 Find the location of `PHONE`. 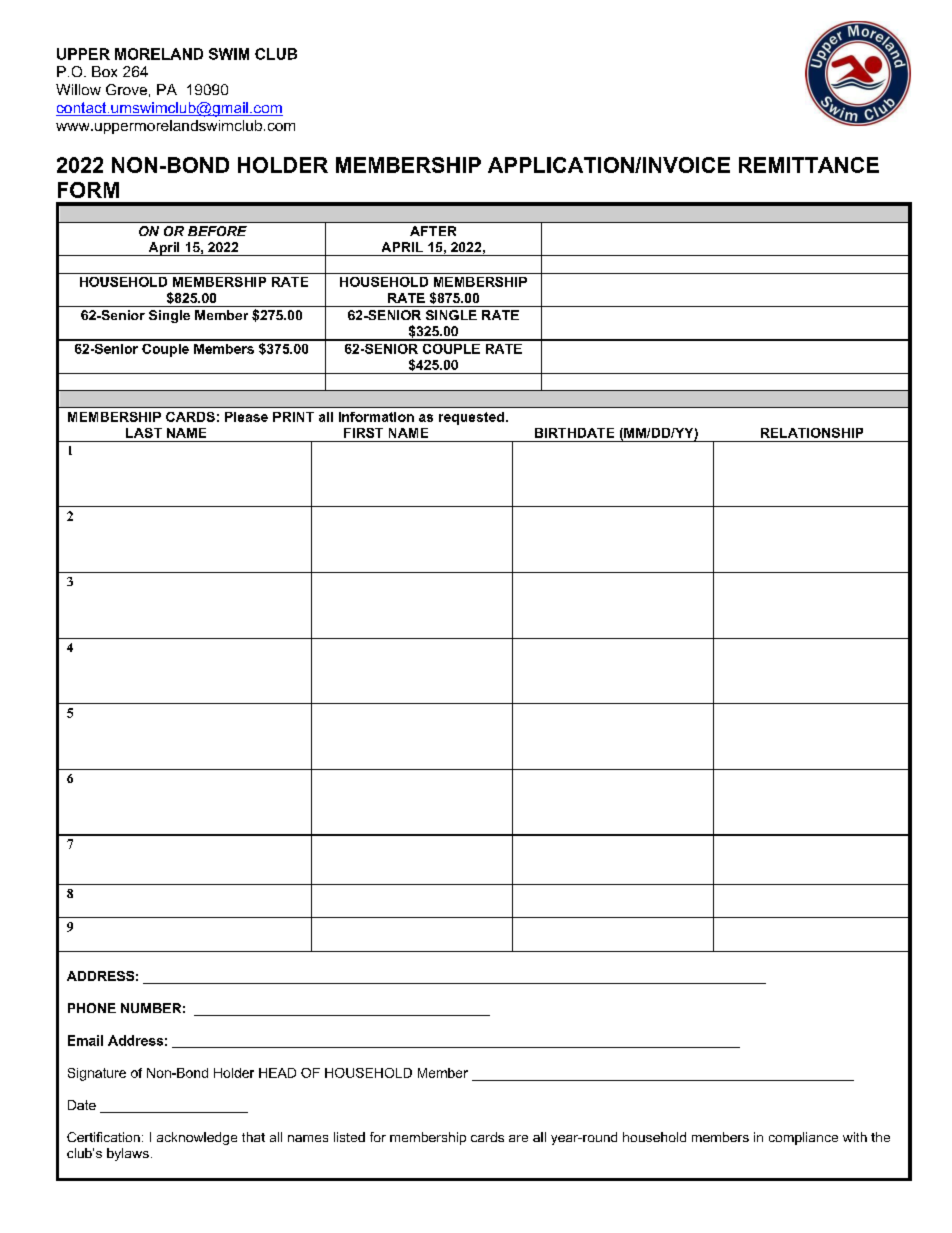

PHONE is located at coordinates (92, 1008).
